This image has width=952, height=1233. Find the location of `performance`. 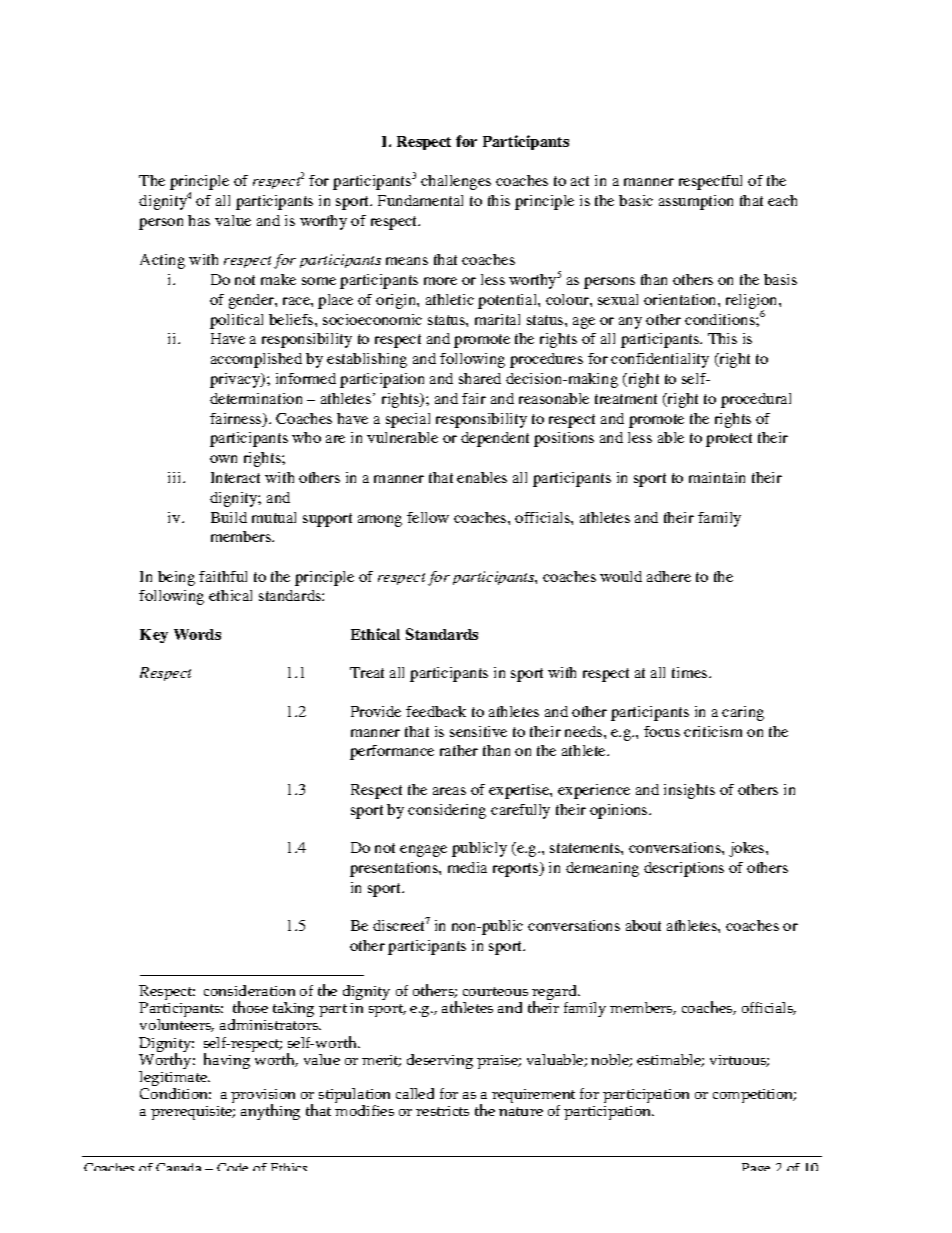

performance is located at coordinates (392, 752).
